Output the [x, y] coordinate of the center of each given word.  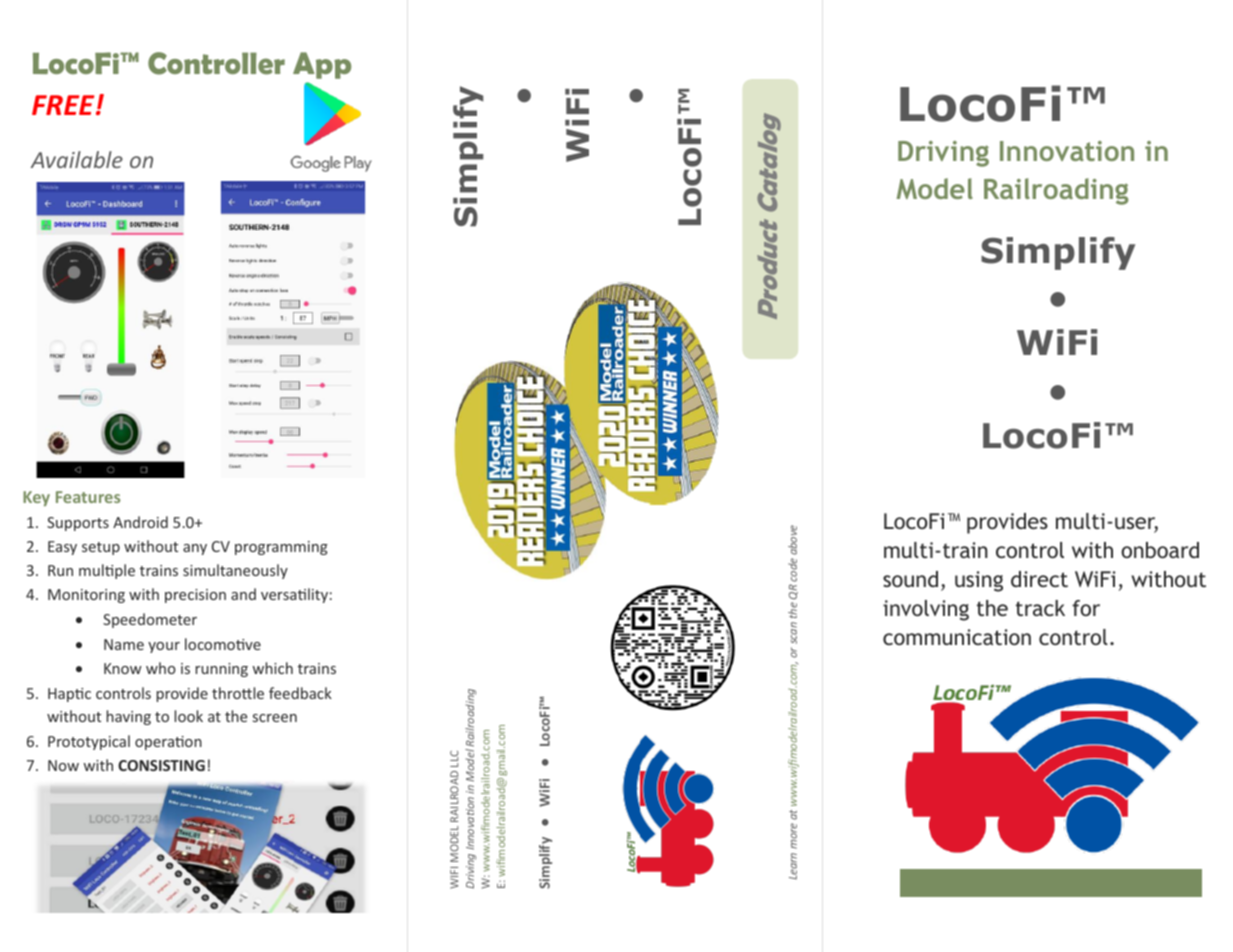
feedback [300, 693]
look [189, 716]
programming [281, 548]
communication [957, 637]
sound [910, 579]
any [195, 549]
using [979, 581]
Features [88, 497]
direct [1039, 579]
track [1040, 608]
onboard [1160, 550]
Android [140, 522]
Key [36, 498]
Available [77, 159]
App [322, 65]
